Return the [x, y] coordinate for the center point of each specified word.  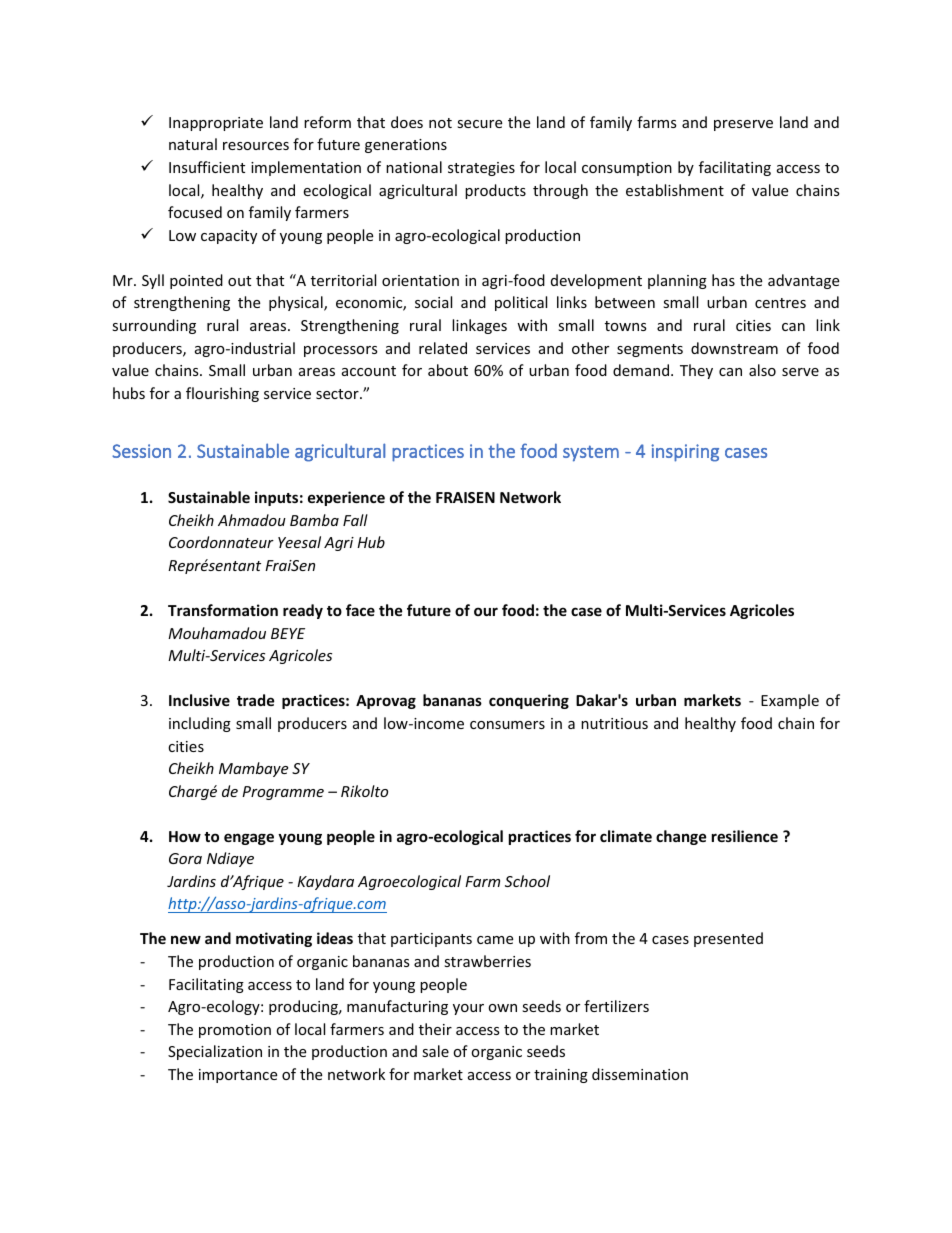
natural [193, 144]
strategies [481, 169]
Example [790, 701]
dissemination [640, 1074]
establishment [675, 190]
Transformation [223, 610]
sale [435, 1051]
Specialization [215, 1052]
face [360, 610]
